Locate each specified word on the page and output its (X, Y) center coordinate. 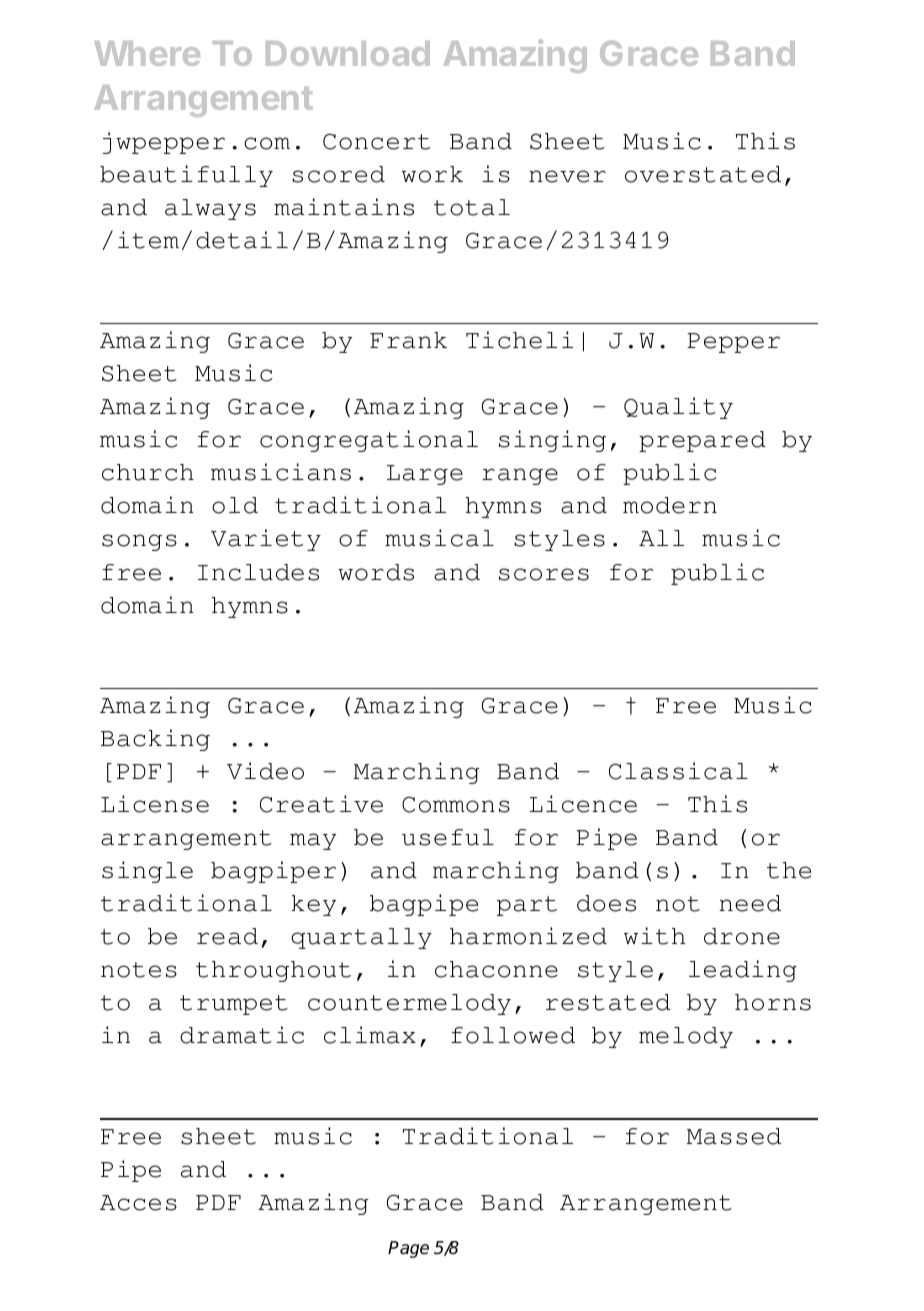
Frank (408, 340)
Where (147, 53)
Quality (678, 408)
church (148, 472)
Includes (258, 572)
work (432, 174)
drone (742, 936)
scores (544, 574)
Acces (138, 1203)
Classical (678, 771)
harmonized (528, 936)
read (227, 936)
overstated (703, 174)
